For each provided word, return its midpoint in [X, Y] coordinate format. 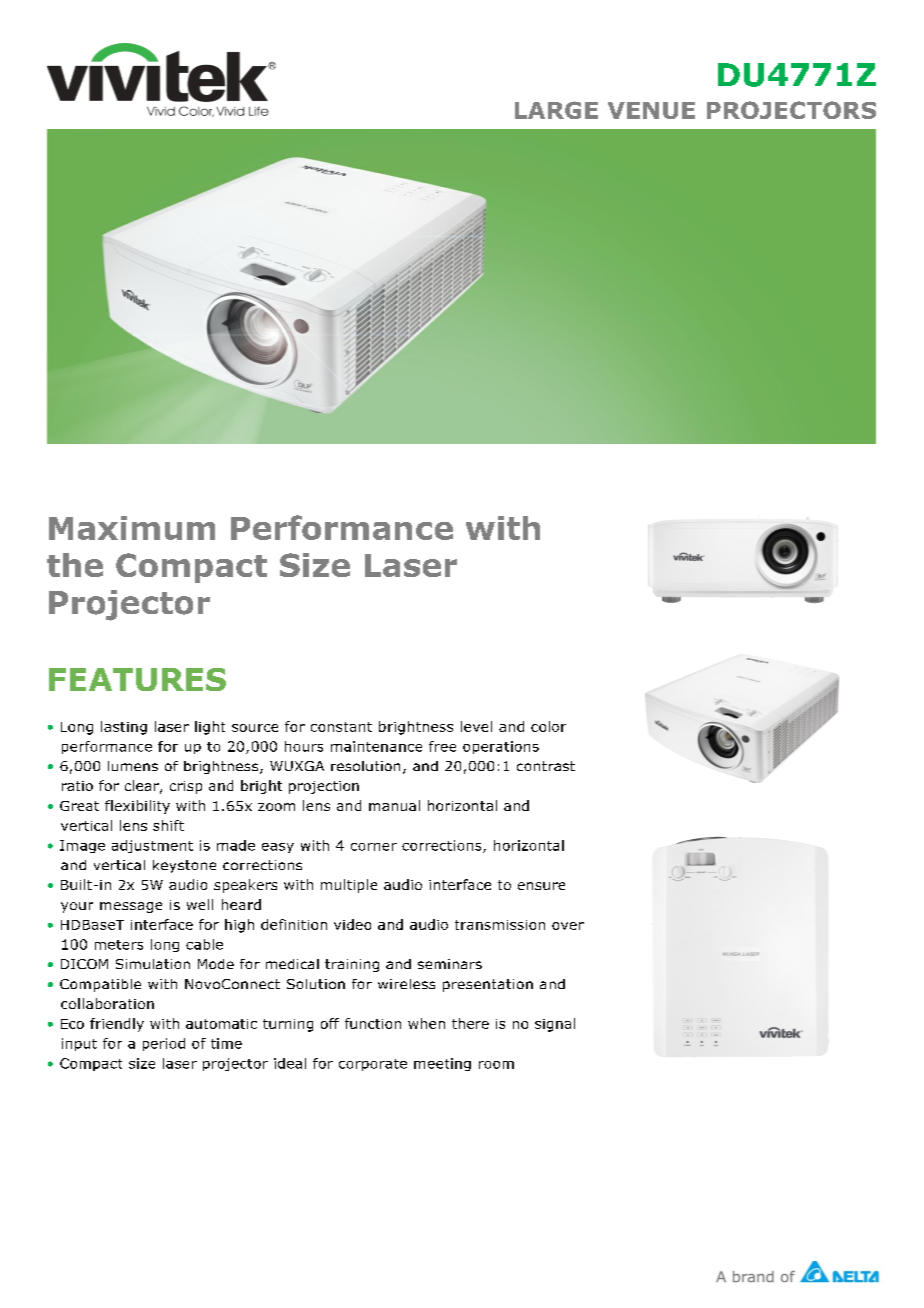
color [548, 726]
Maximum [132, 528]
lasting [124, 728]
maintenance [376, 746]
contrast [546, 766]
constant [341, 727]
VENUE [651, 110]
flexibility [137, 807]
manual [394, 805]
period [164, 1044]
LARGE [556, 110]
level [476, 726]
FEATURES [137, 679]
